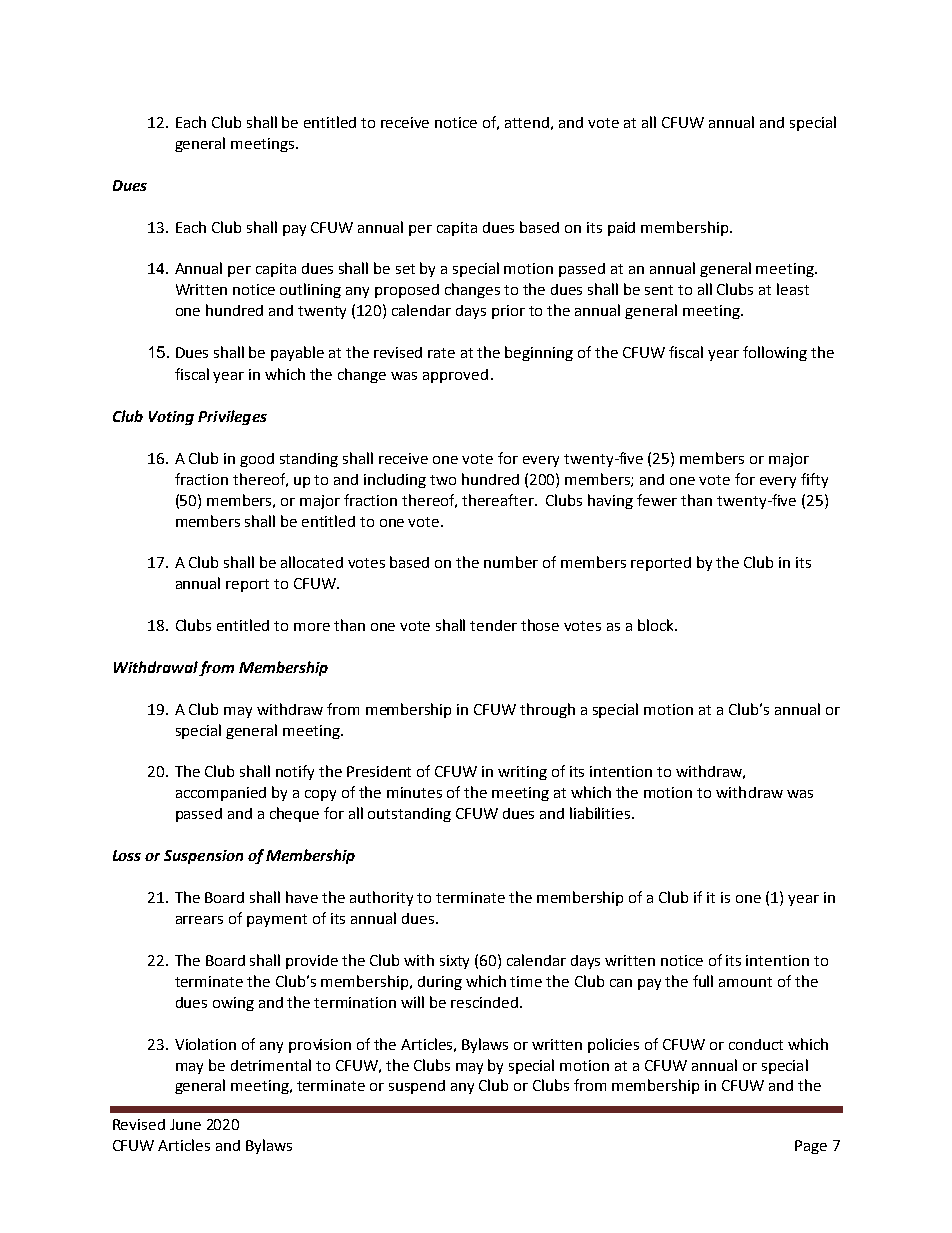 The image size is (952, 1233). I want to click on outlining, so click(310, 290).
